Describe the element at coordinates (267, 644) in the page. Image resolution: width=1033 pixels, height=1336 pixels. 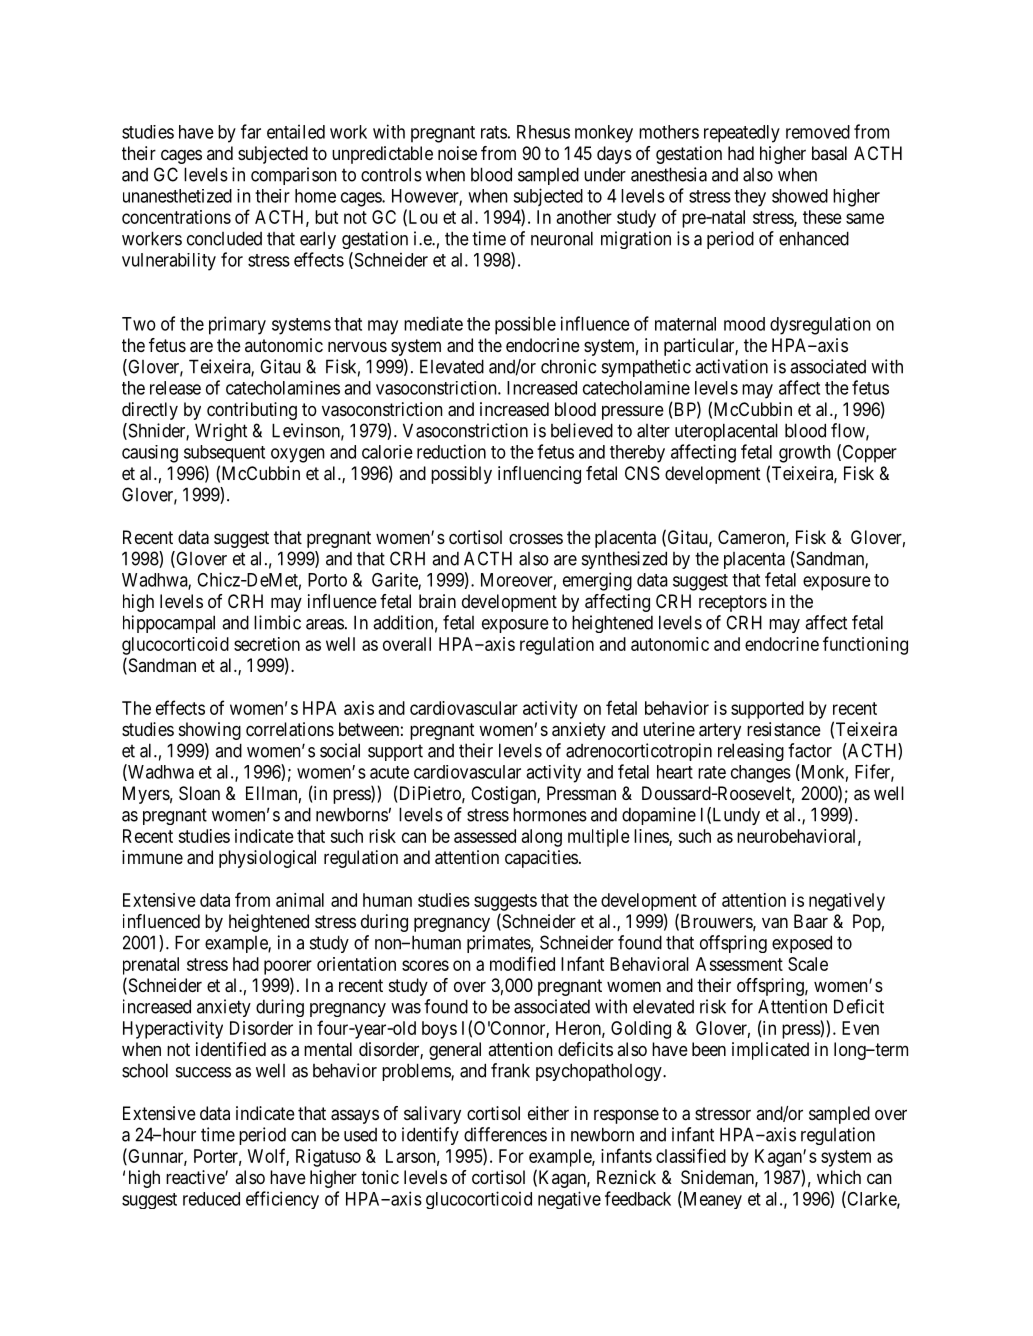
I see `secretion` at that location.
